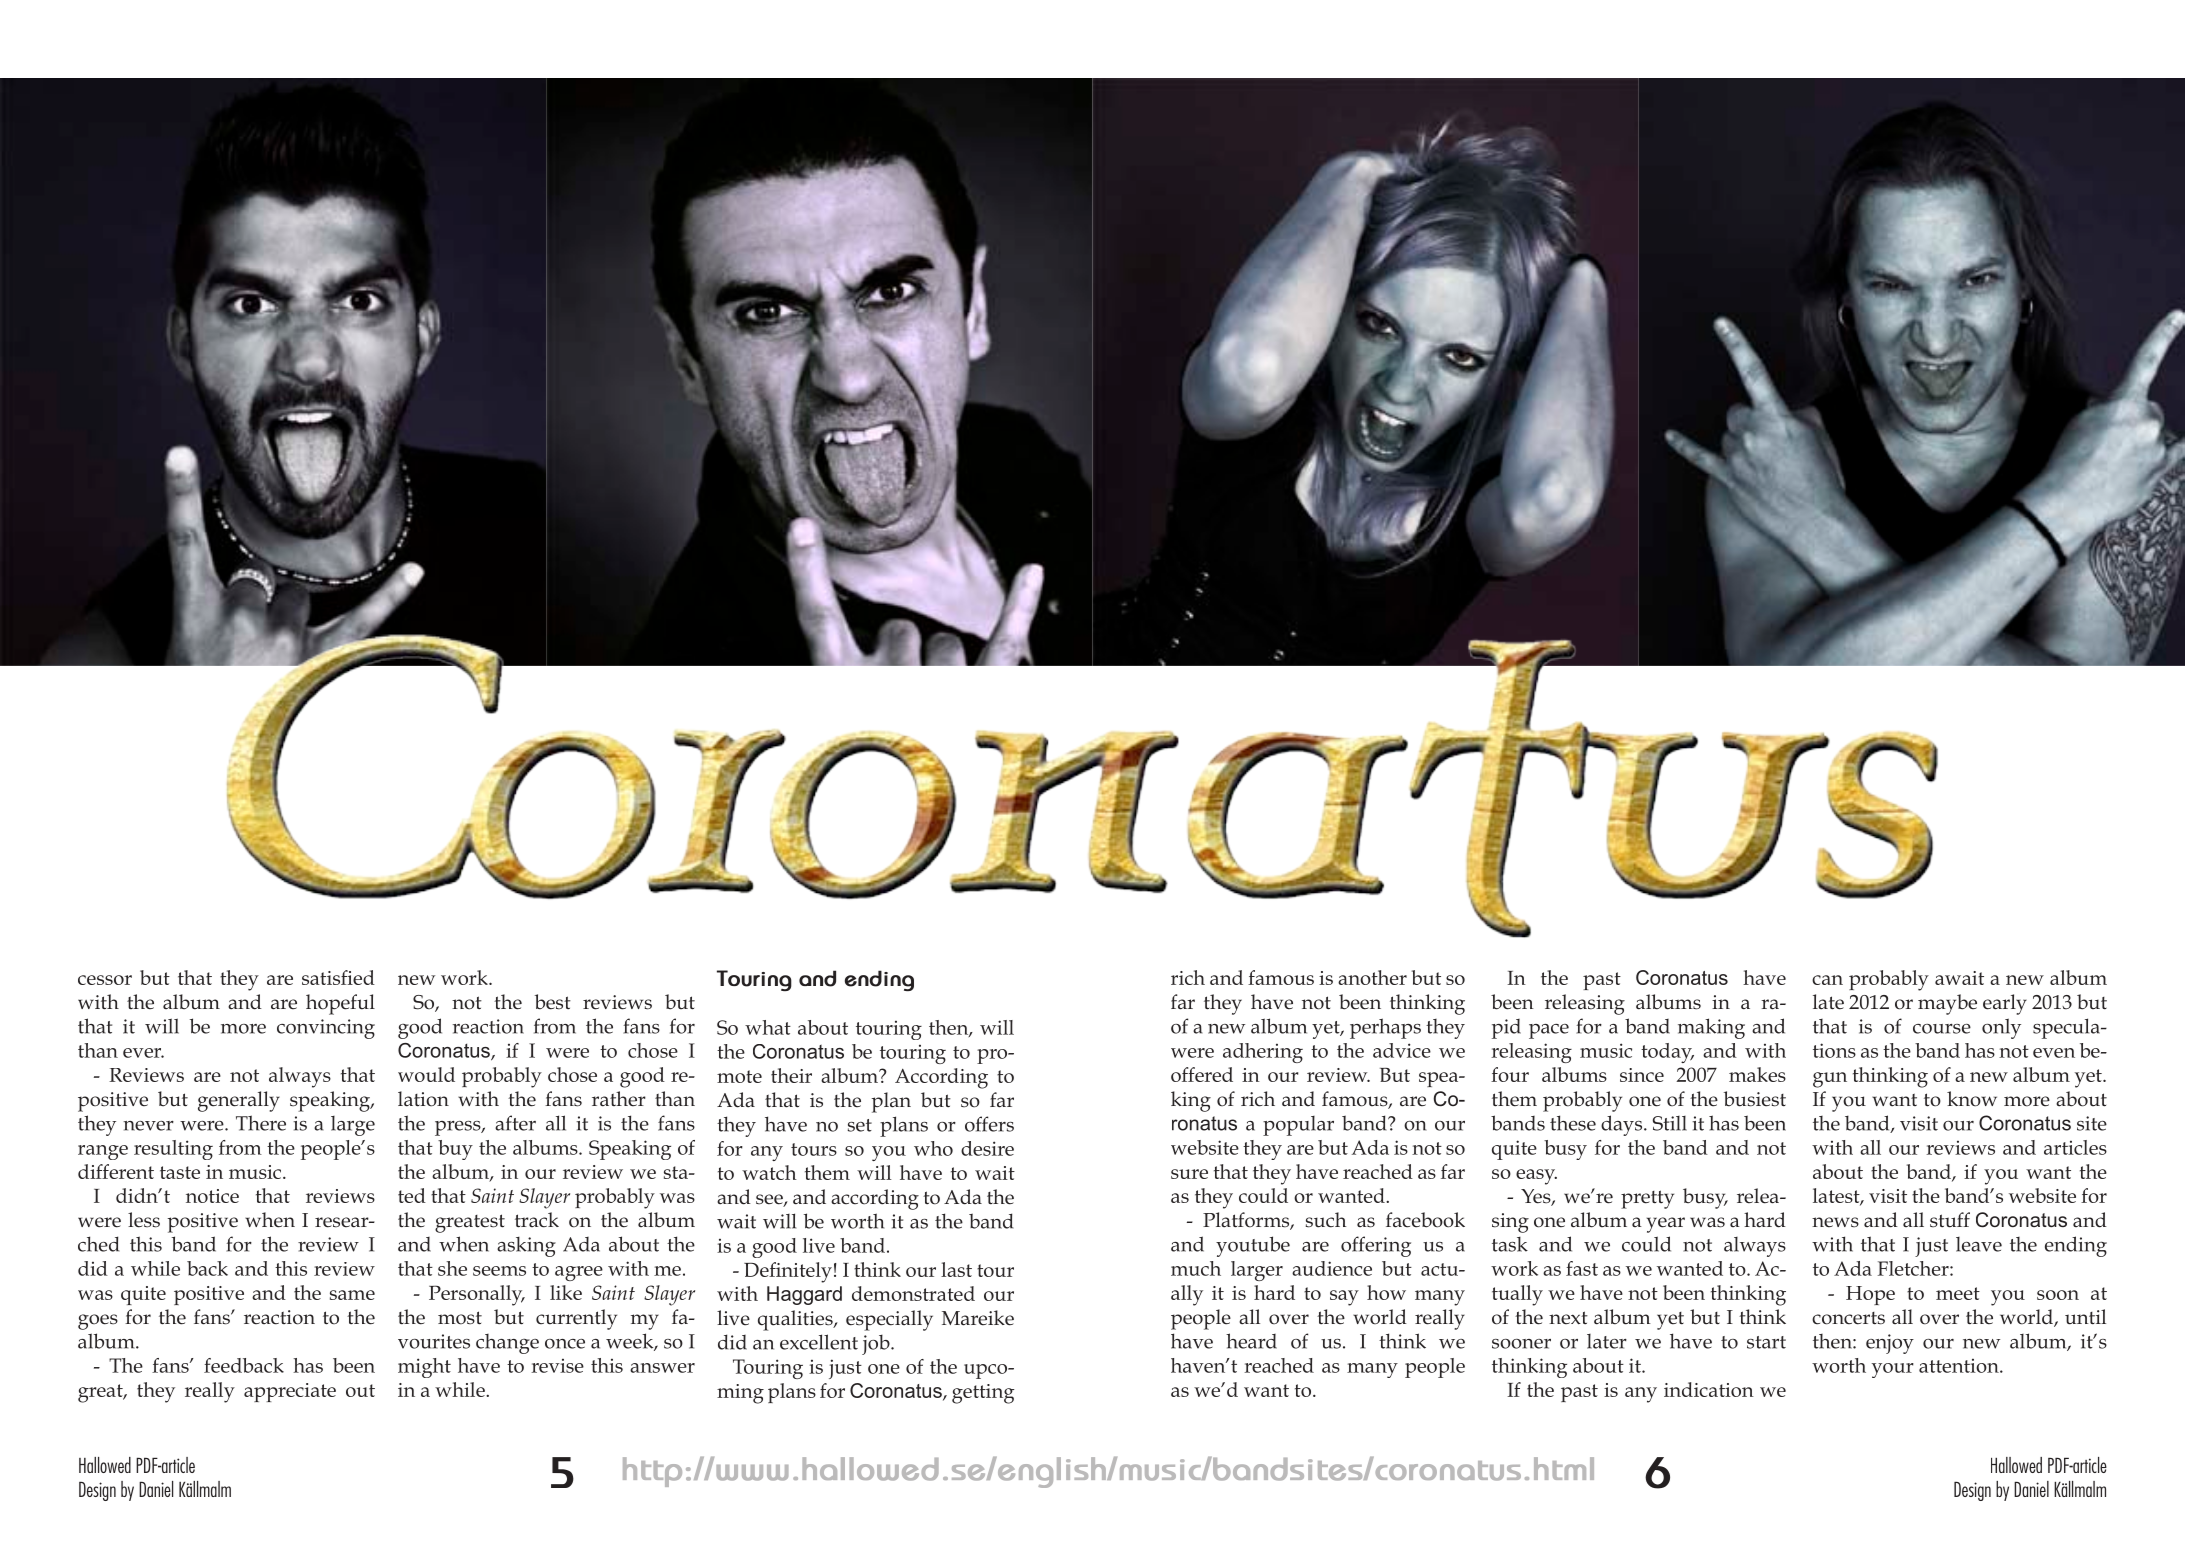  Describe the element at coordinates (338, 977) in the screenshot. I see `satisfied` at that location.
